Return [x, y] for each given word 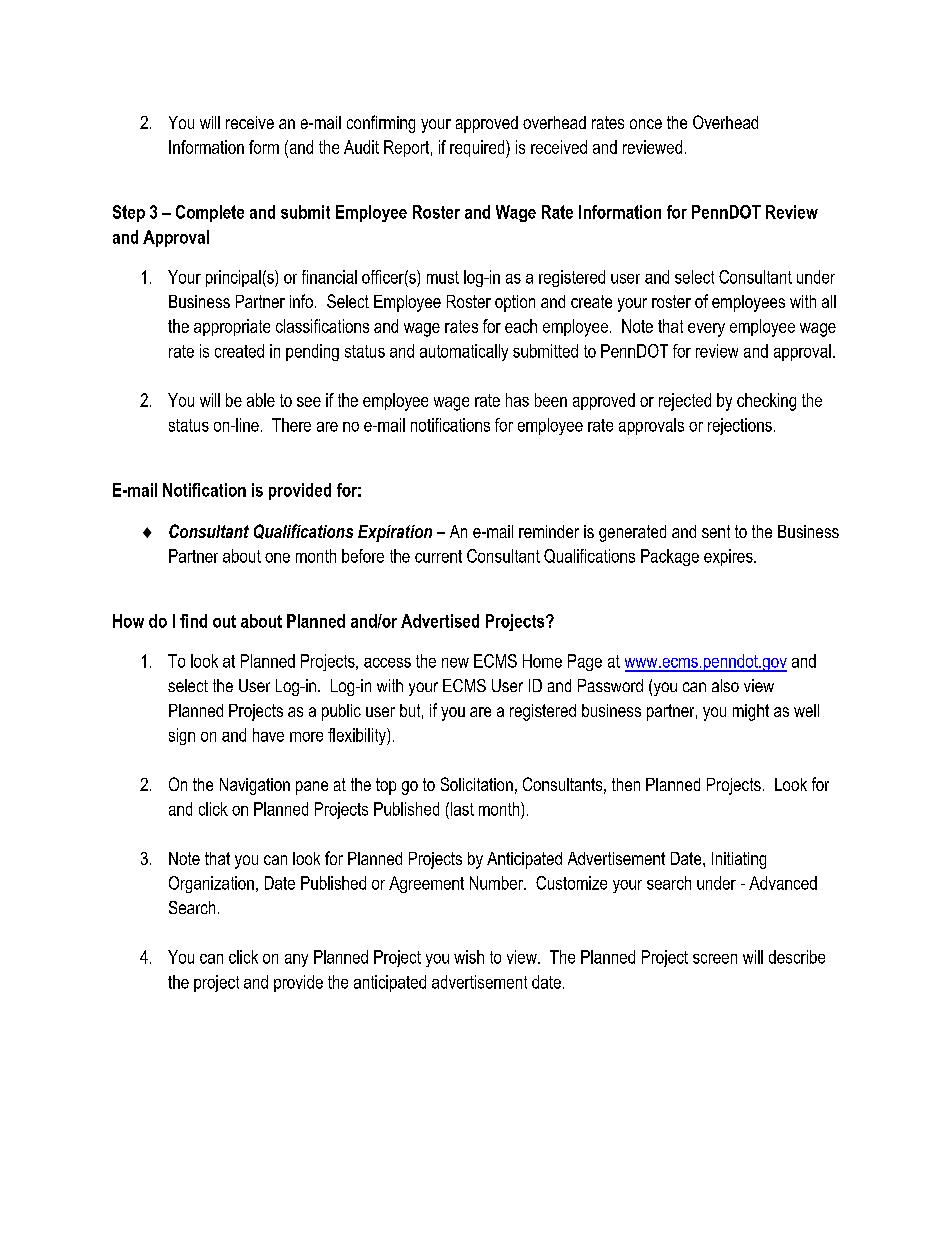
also [725, 685]
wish [469, 957]
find [193, 621]
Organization [211, 884]
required [478, 149]
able [261, 400]
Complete [210, 213]
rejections [740, 426]
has [517, 400]
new [455, 663]
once [646, 124]
